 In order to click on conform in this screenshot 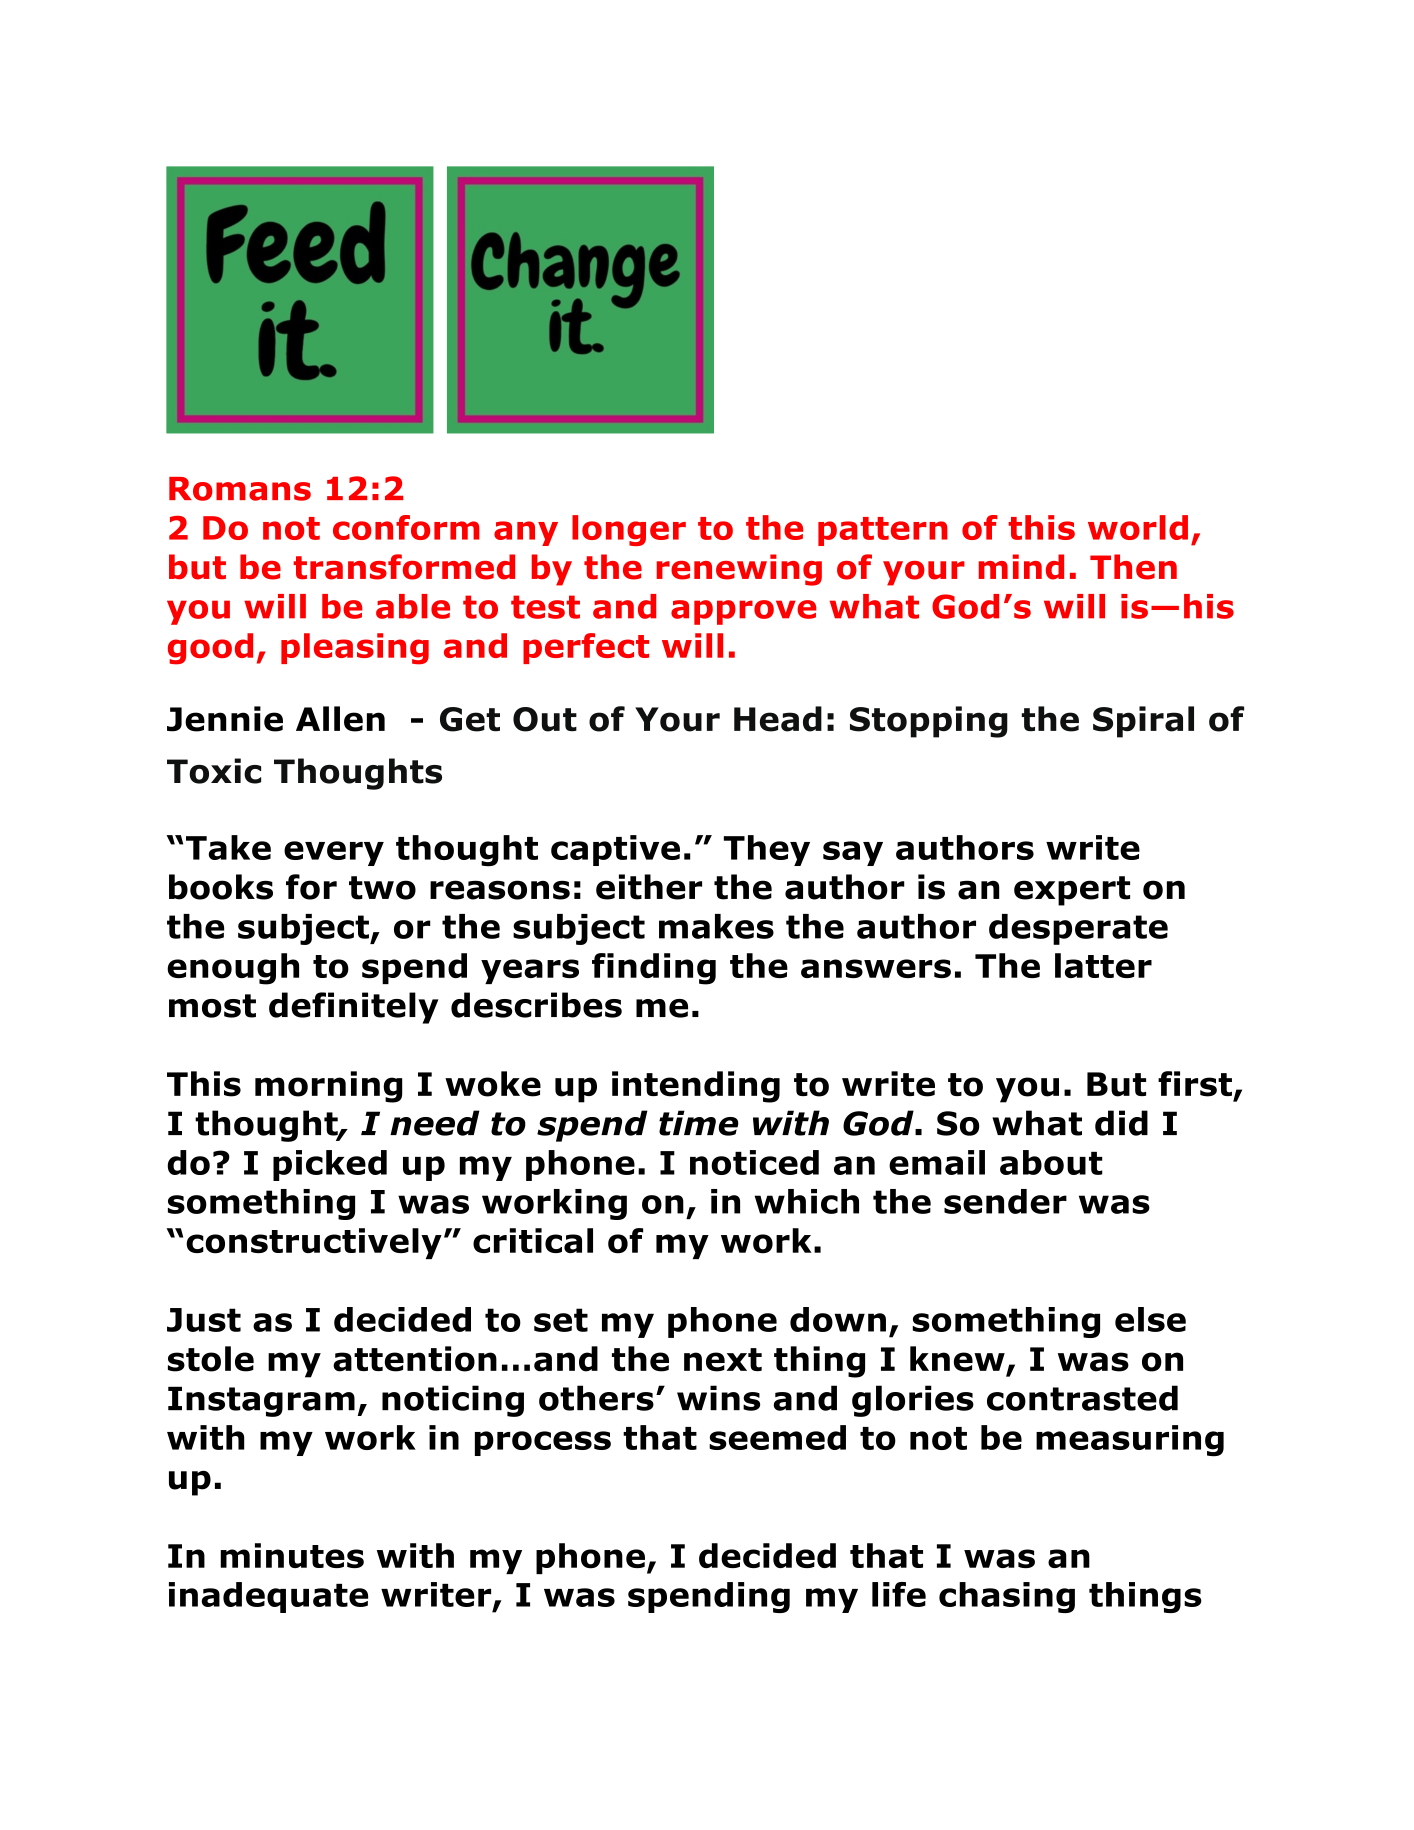, I will do `click(406, 527)`.
